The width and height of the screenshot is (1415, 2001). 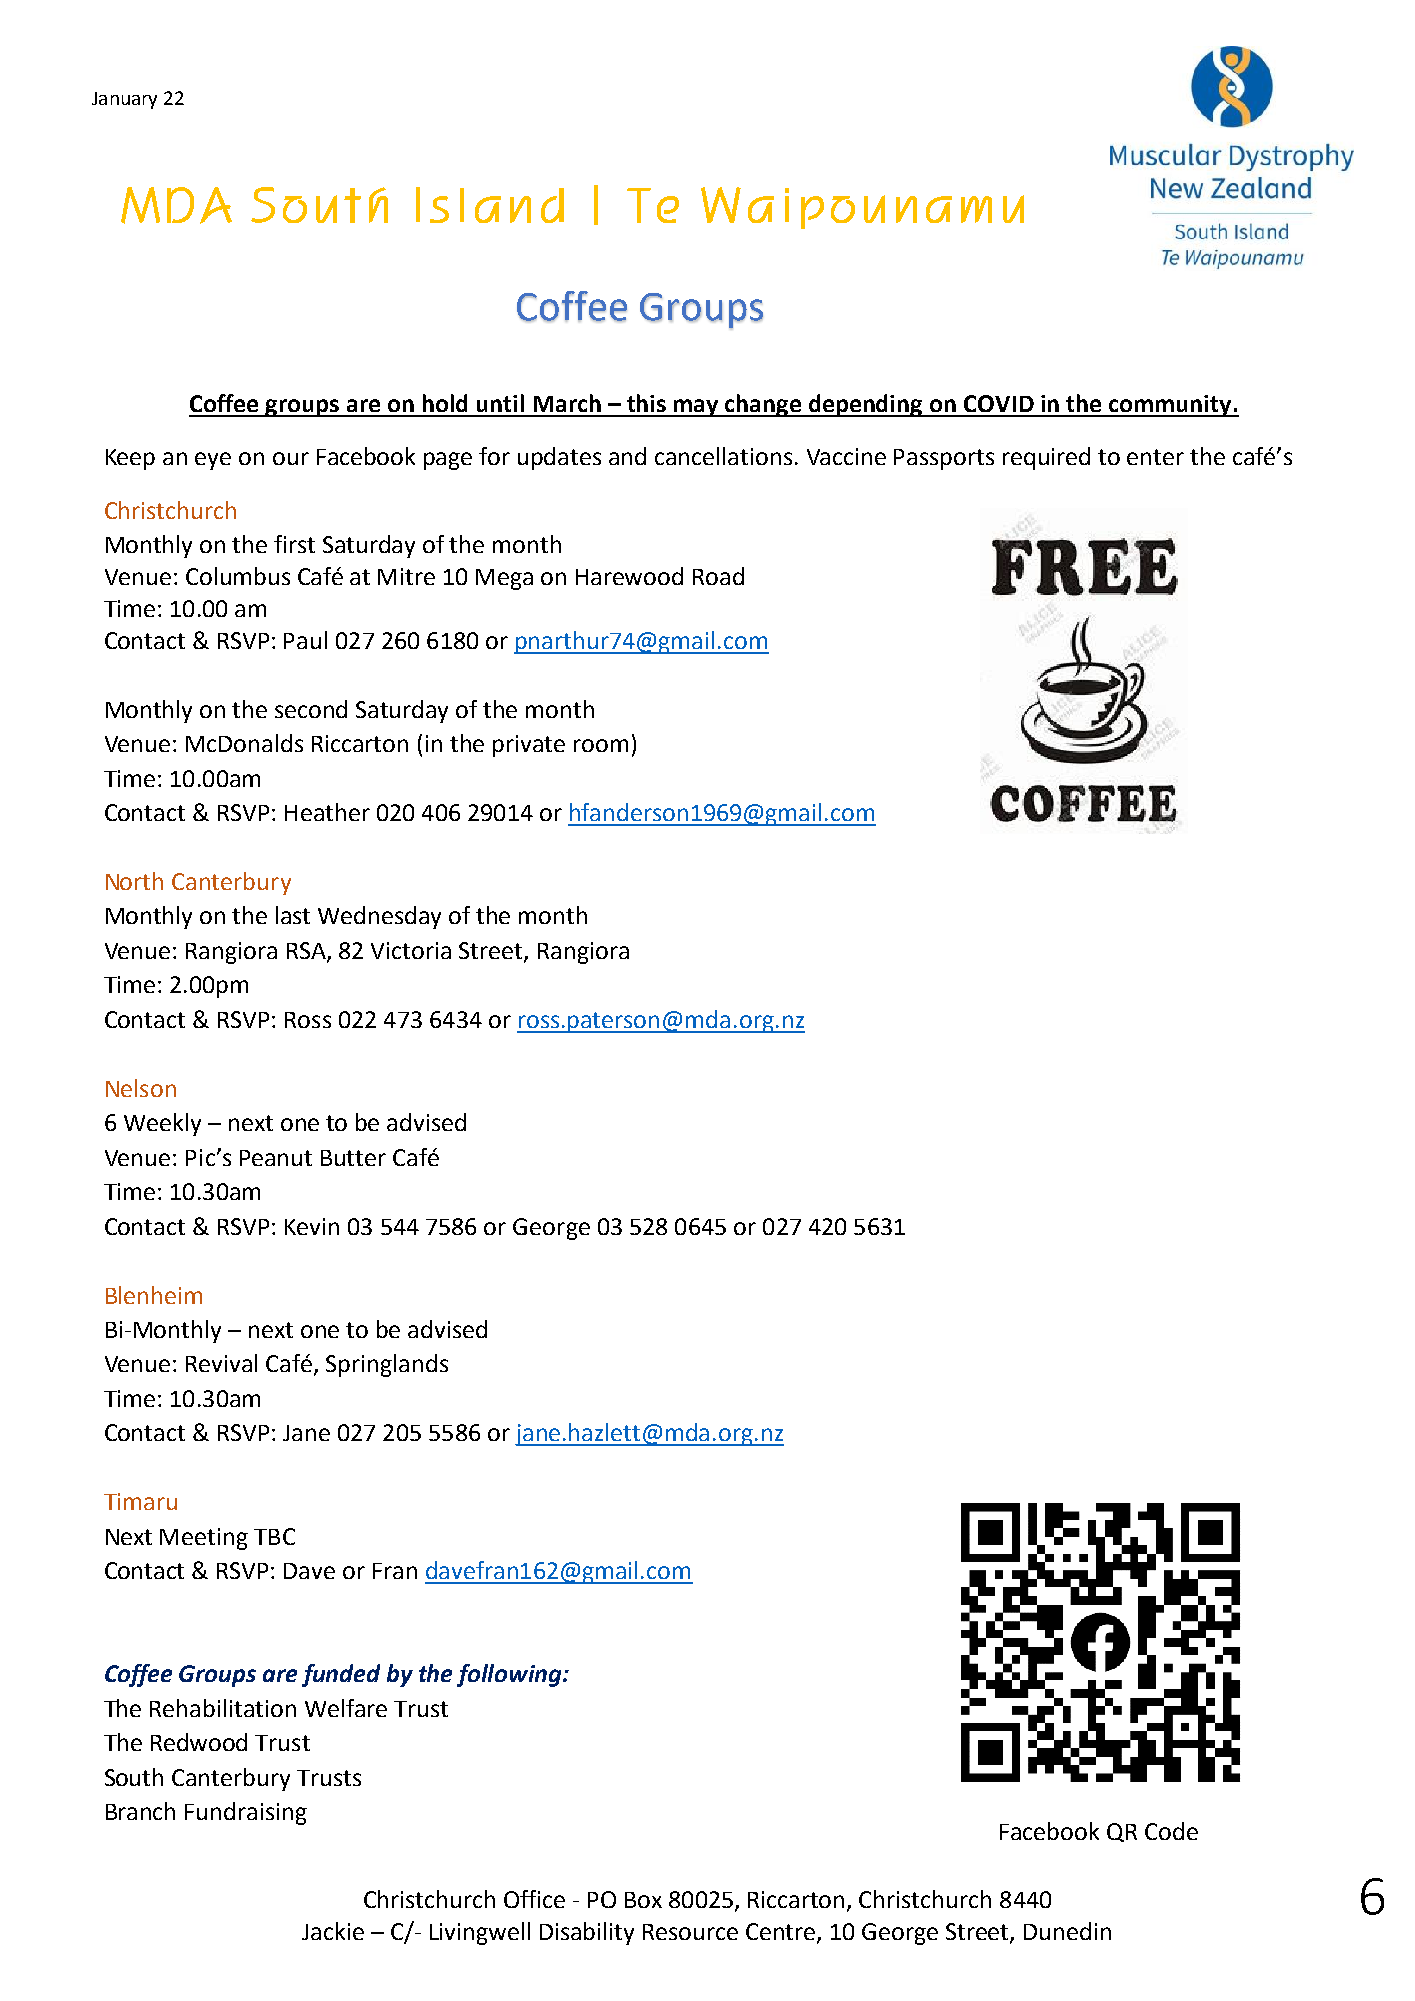 What do you see at coordinates (1171, 1831) in the screenshot?
I see `Code` at bounding box center [1171, 1831].
